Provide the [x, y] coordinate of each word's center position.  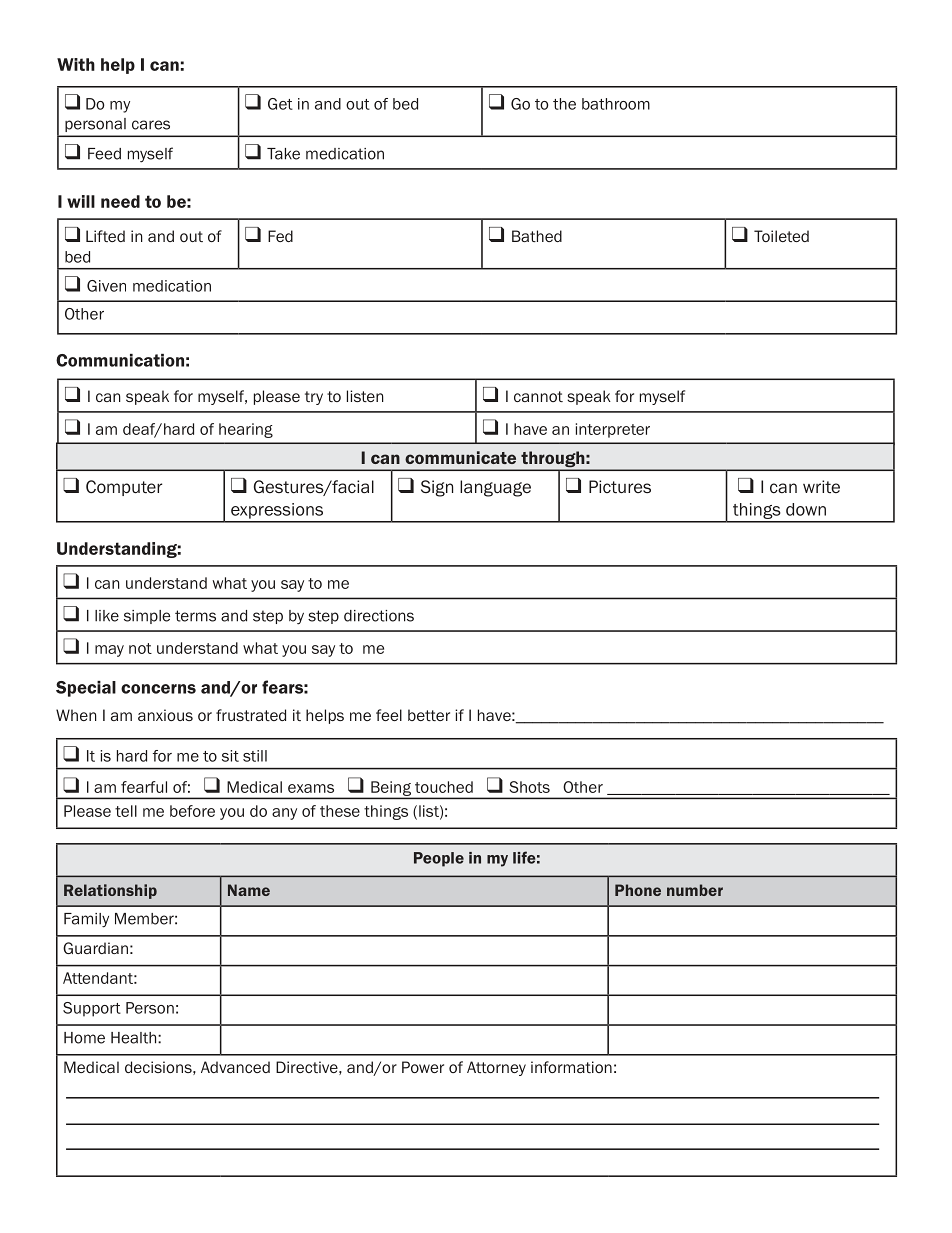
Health [135, 1038]
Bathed [537, 236]
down [806, 509]
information [571, 1067]
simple [147, 617]
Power [423, 1067]
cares [151, 125]
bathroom [616, 104]
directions [379, 616]
